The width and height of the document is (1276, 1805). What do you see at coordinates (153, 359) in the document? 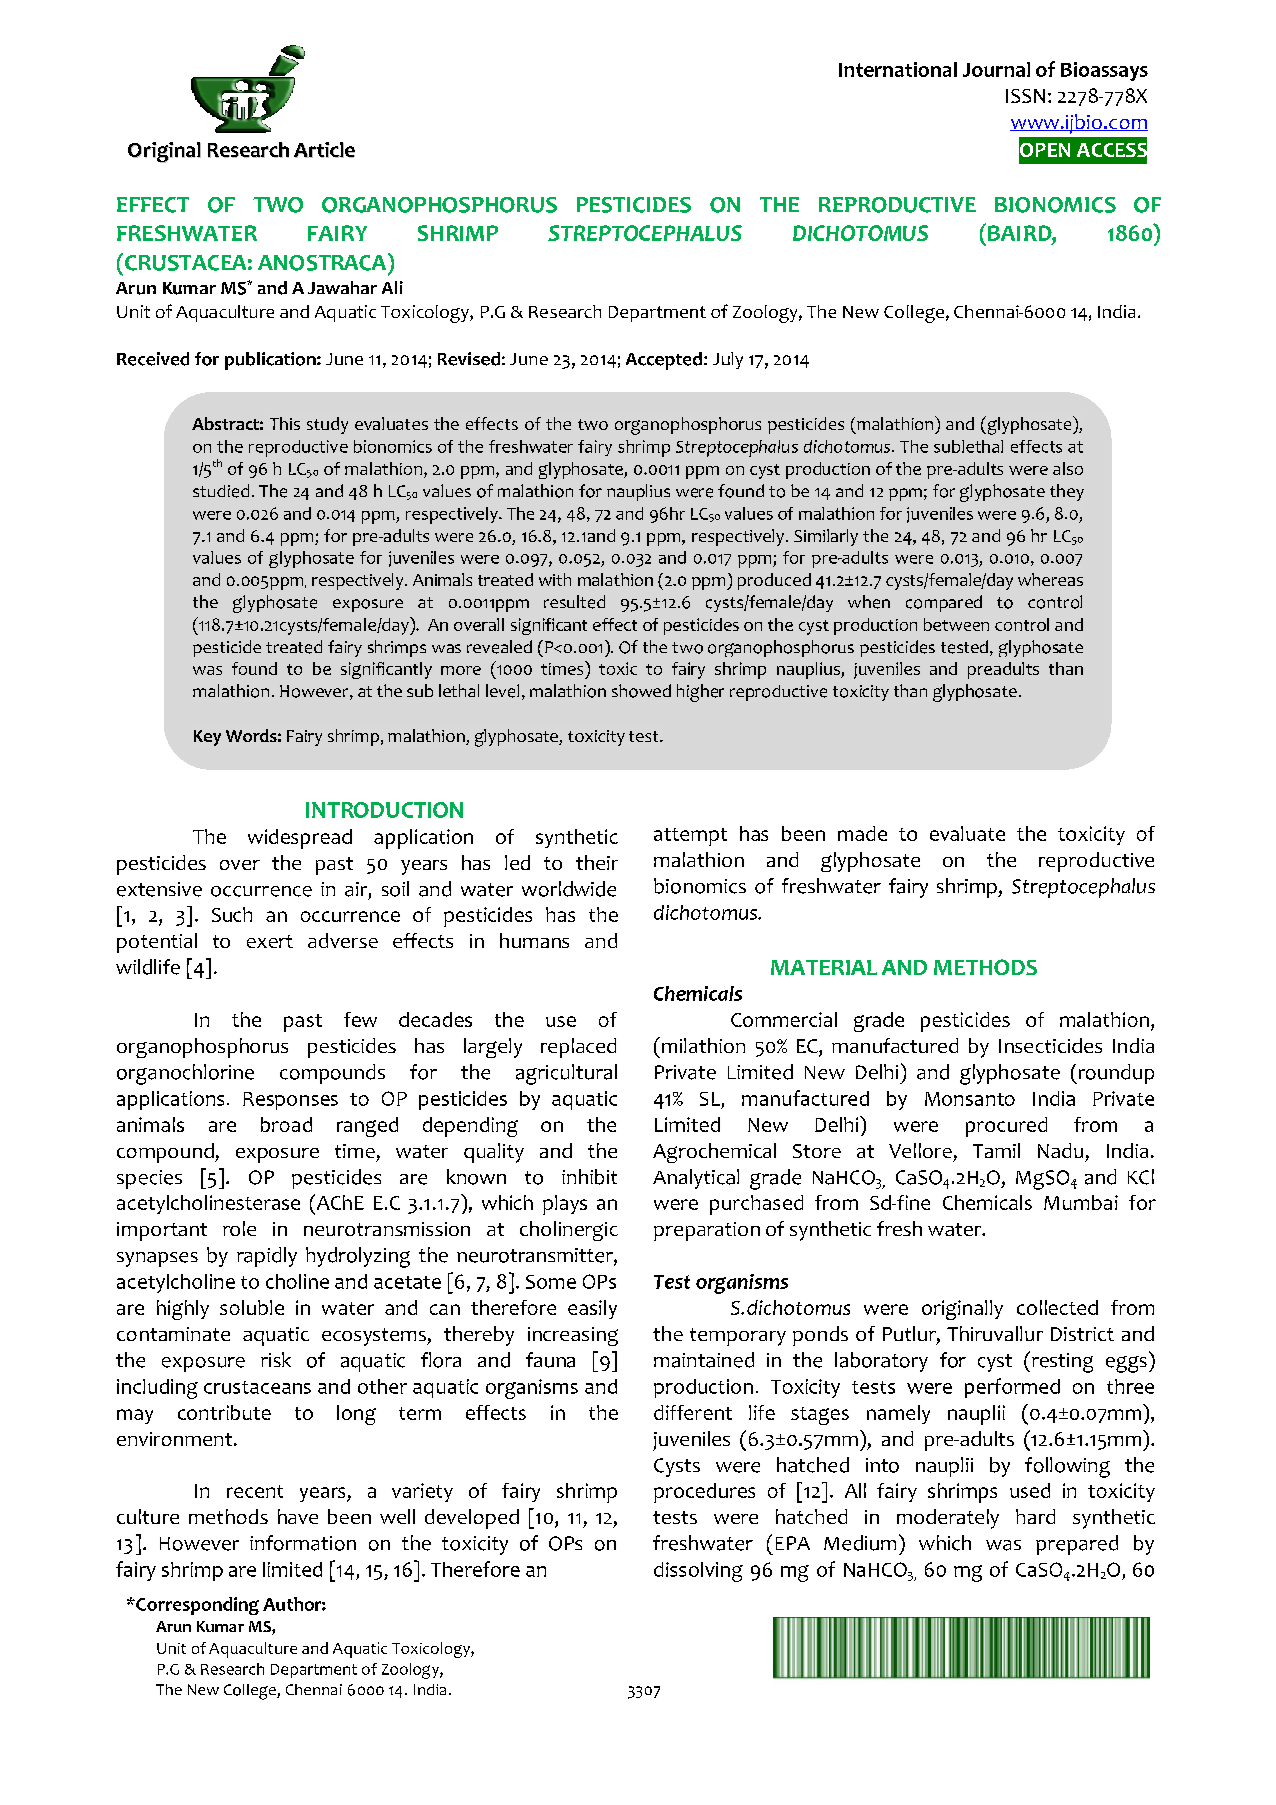
I see `Received` at bounding box center [153, 359].
